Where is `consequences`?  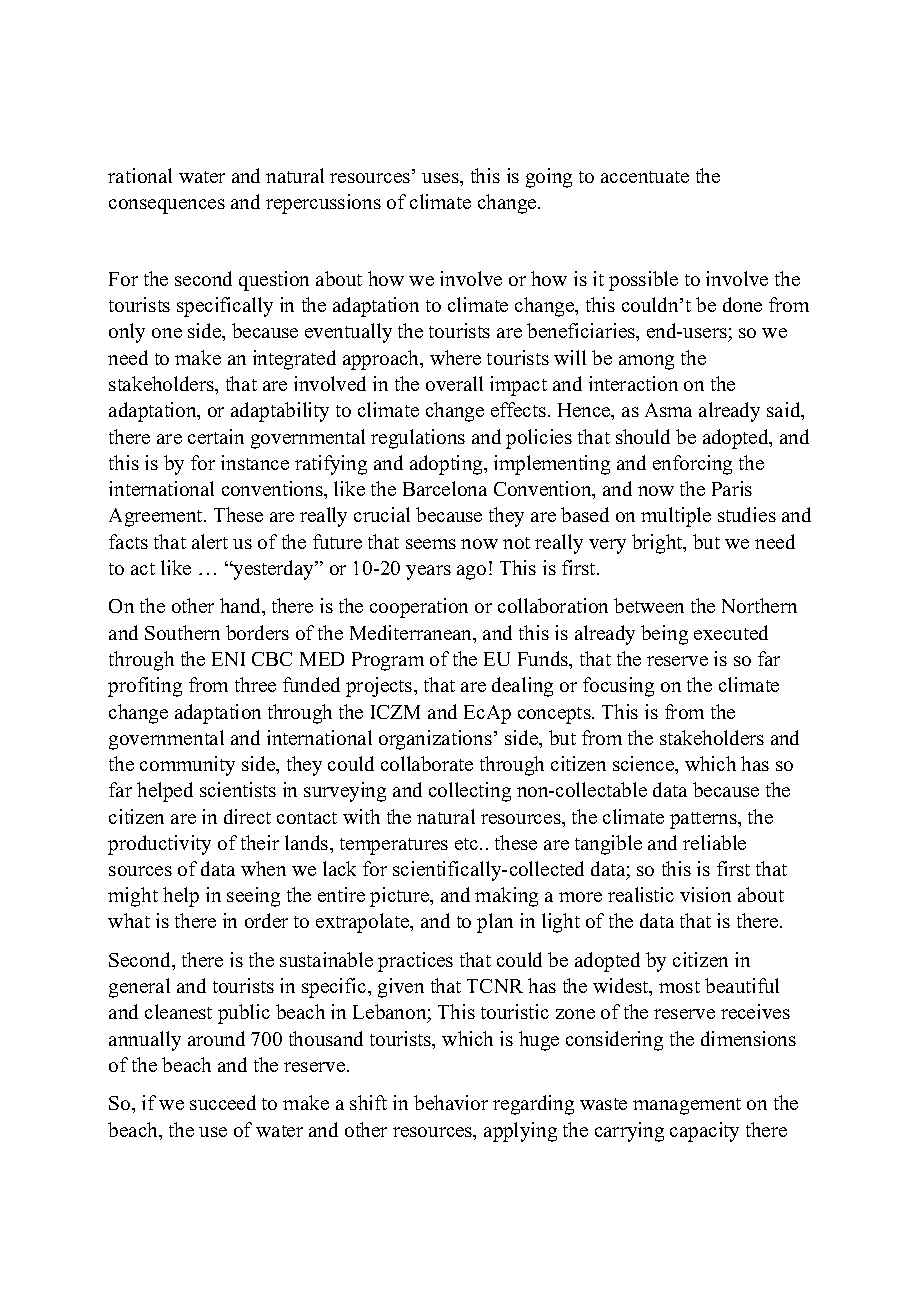 consequences is located at coordinates (167, 206).
